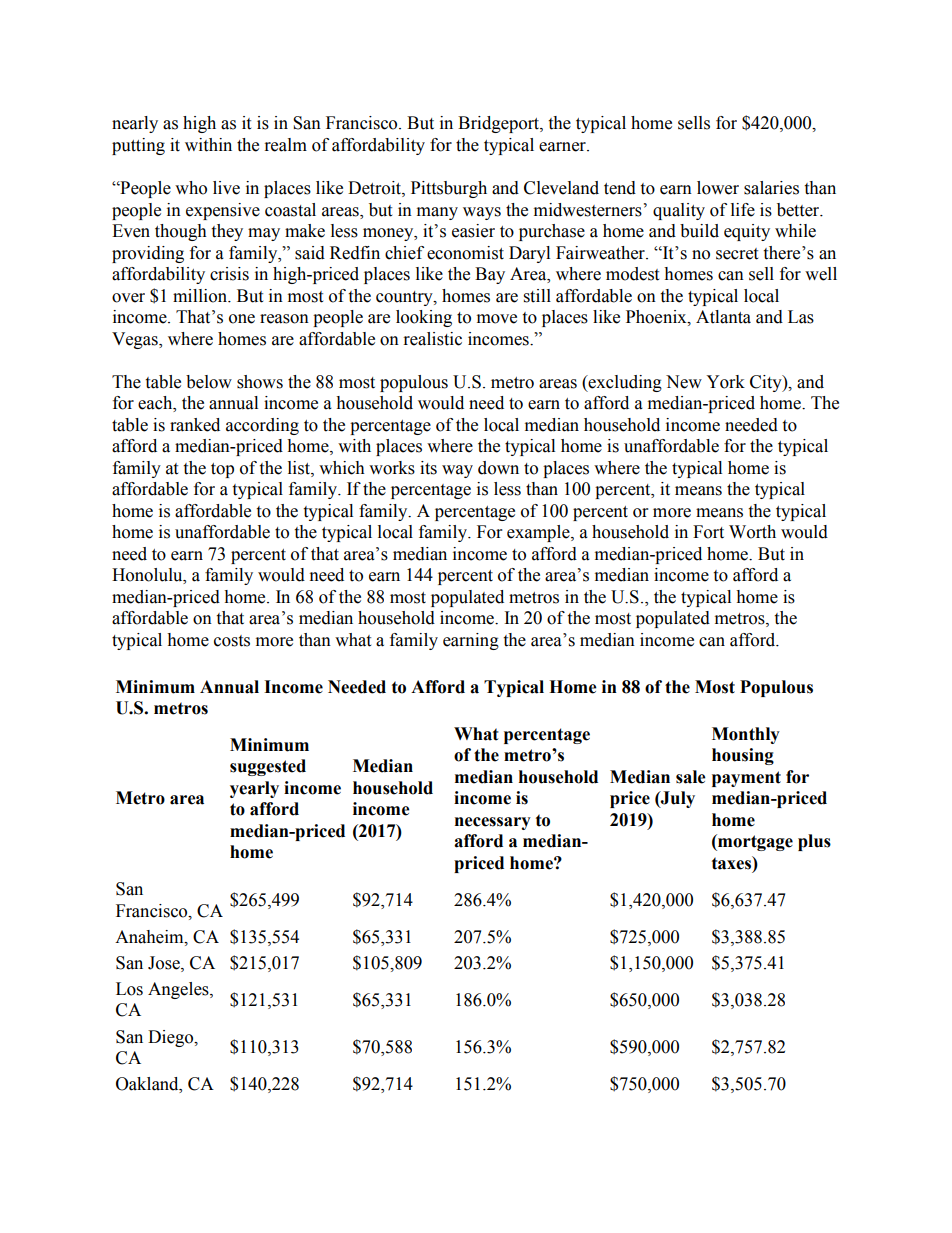 This image has height=1233, width=952. I want to click on suggested, so click(268, 767).
